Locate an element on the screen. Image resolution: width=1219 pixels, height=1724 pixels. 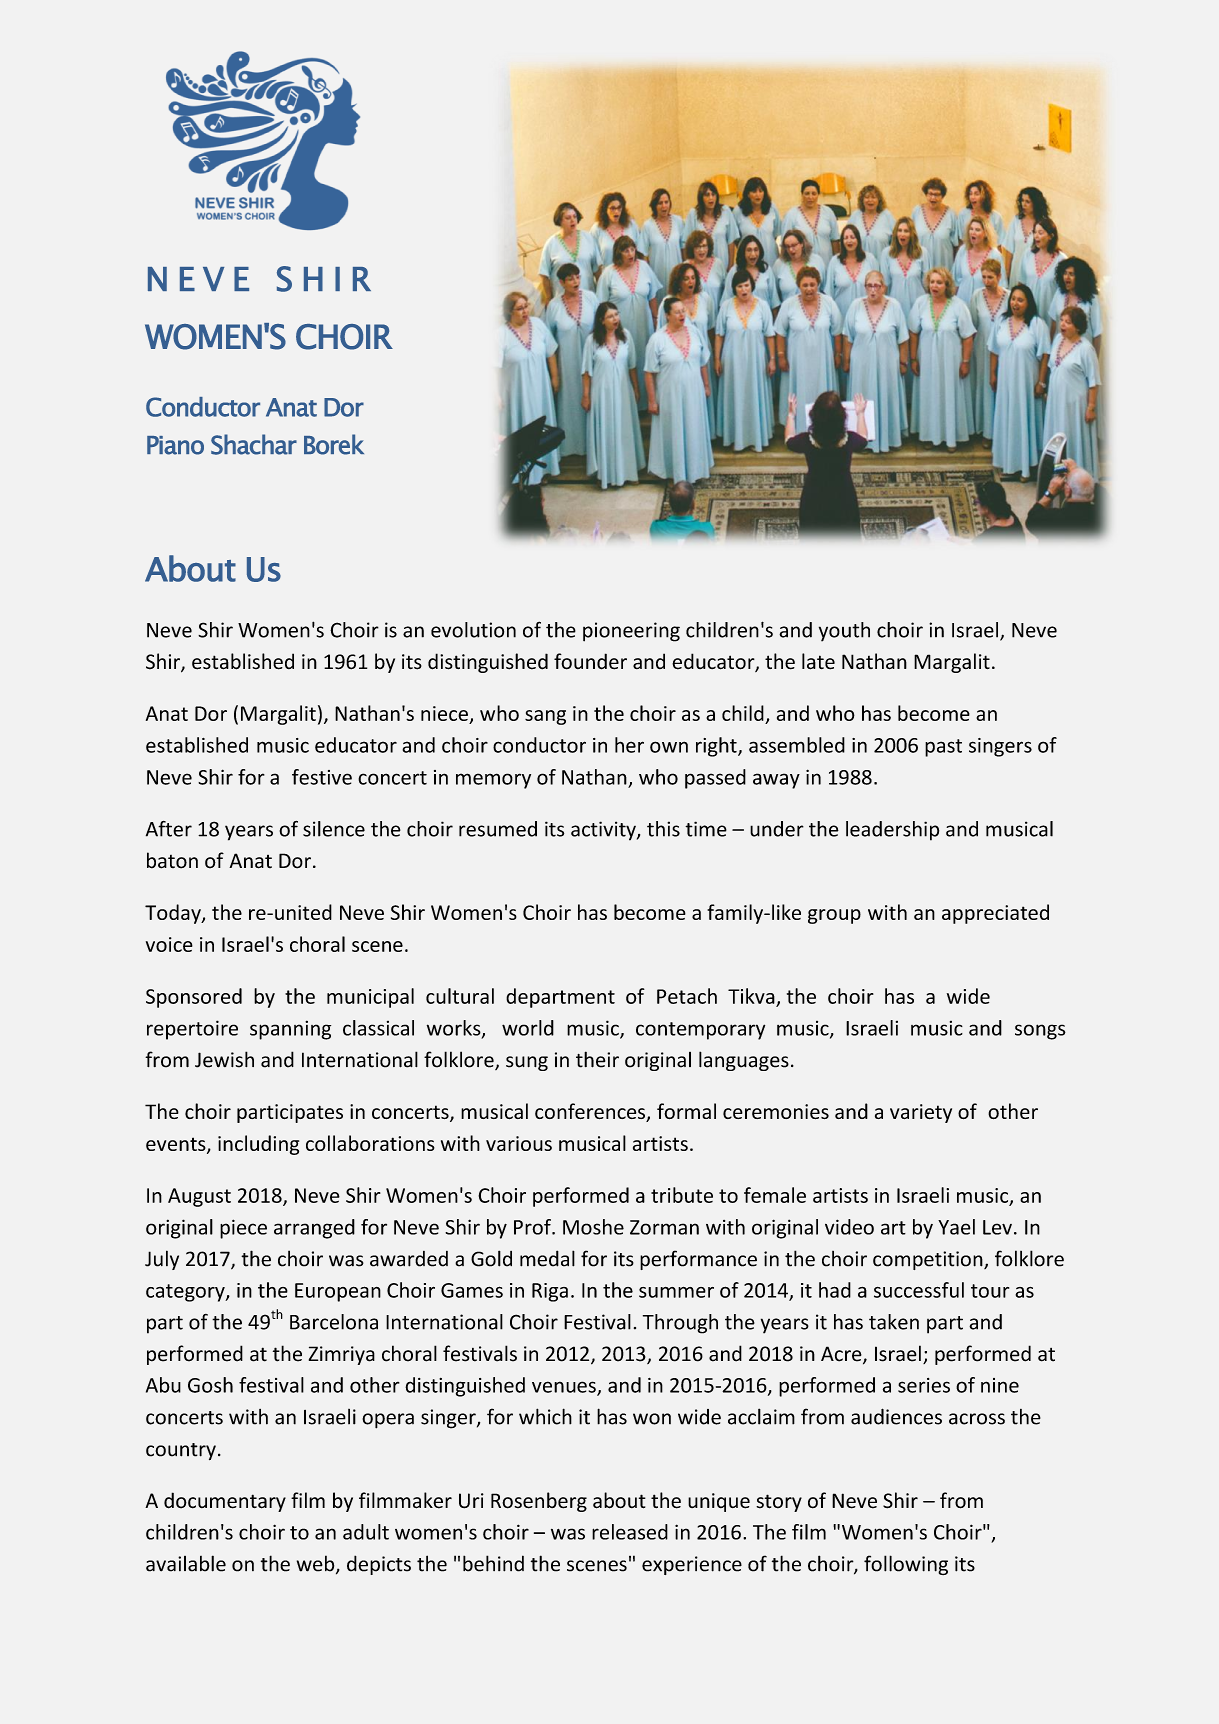
venues is located at coordinates (565, 1388).
